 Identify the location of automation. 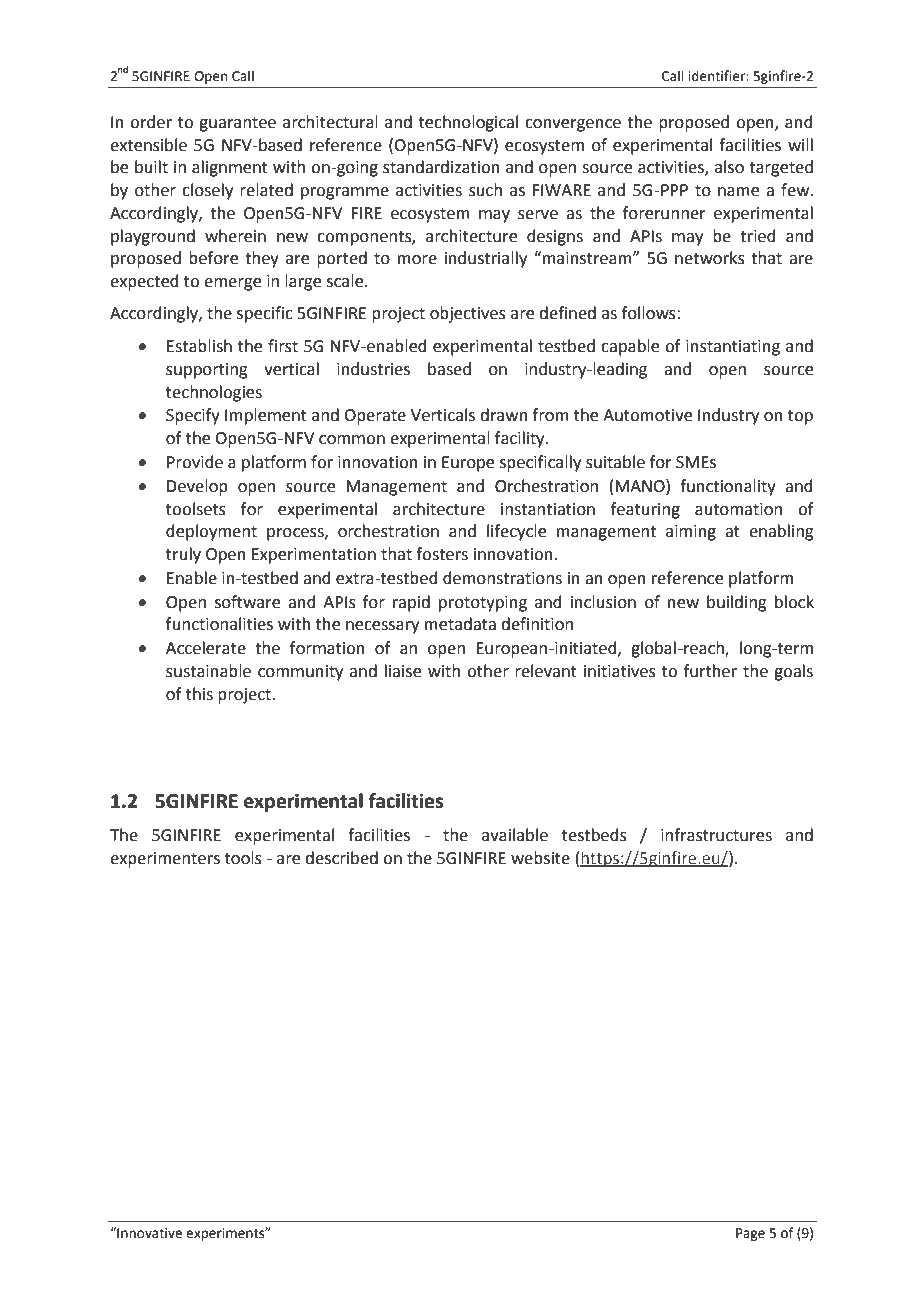
(738, 509).
